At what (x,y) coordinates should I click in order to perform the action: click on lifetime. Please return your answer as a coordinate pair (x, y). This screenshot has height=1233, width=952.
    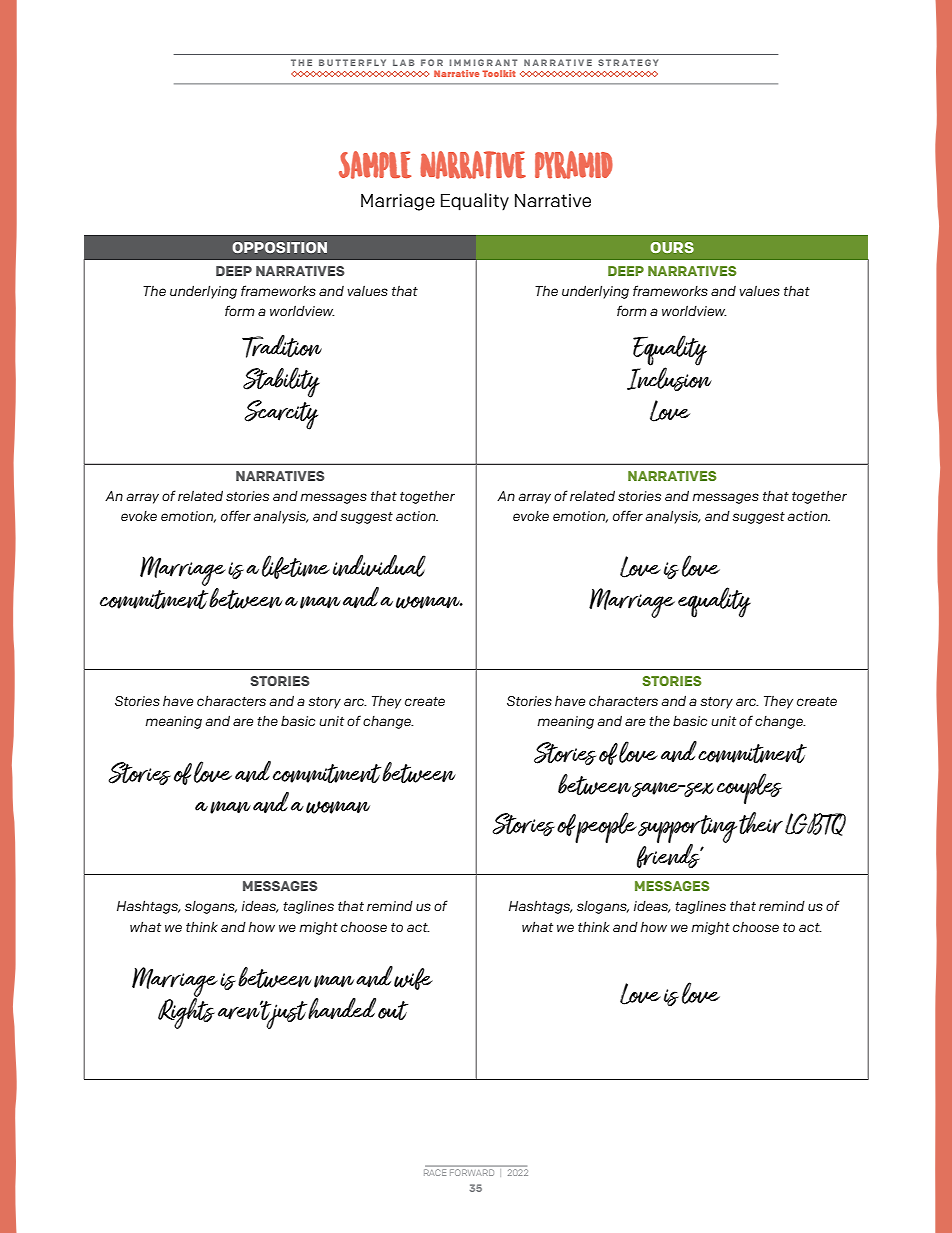
    Looking at the image, I should click on (296, 567).
